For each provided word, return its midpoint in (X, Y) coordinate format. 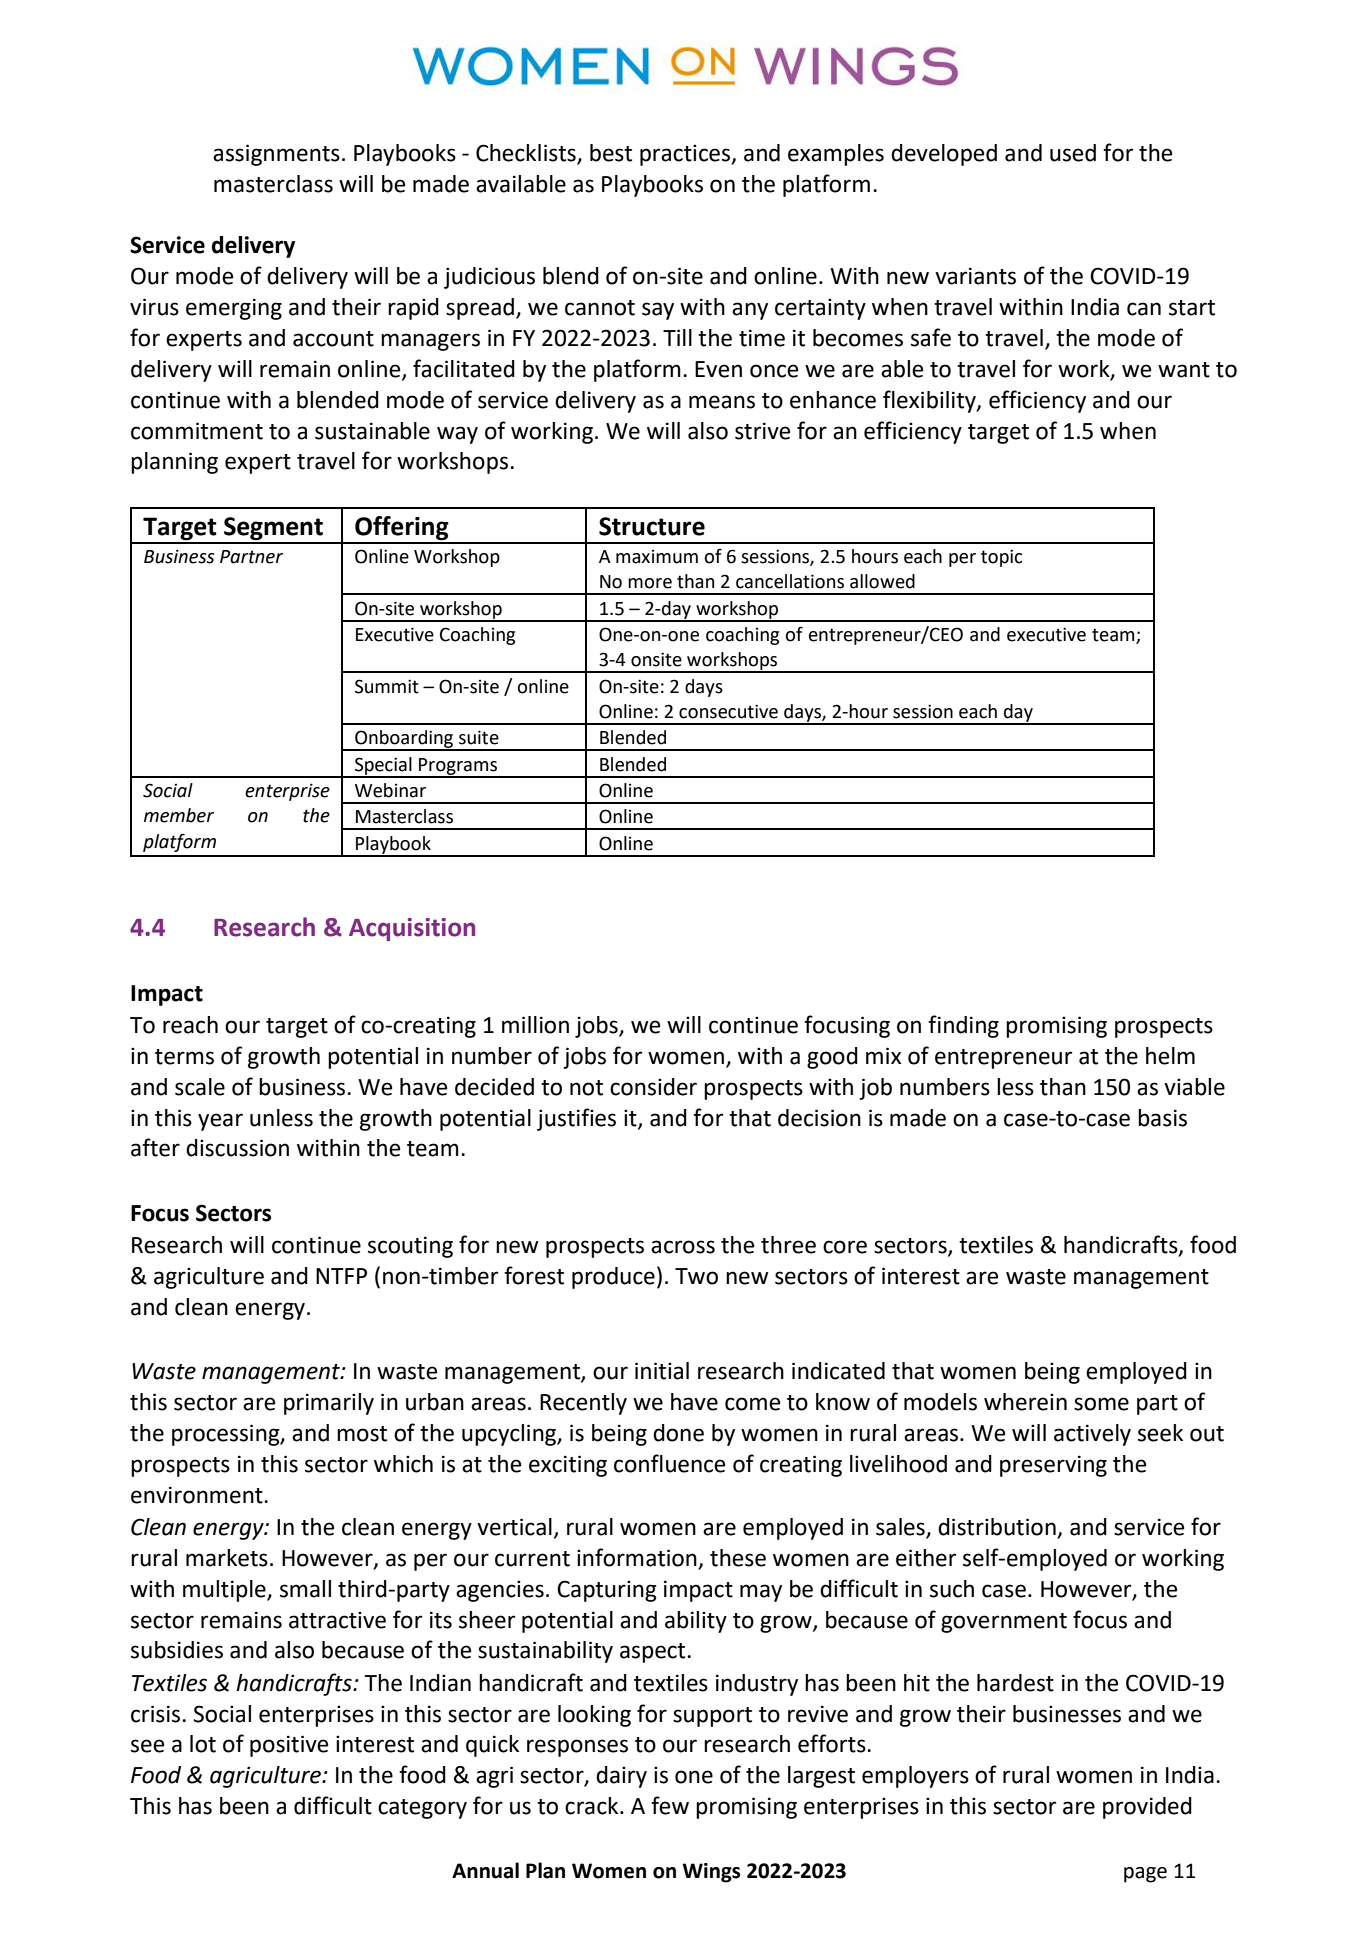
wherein (1025, 1402)
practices (686, 155)
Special (383, 767)
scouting (410, 1247)
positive (289, 1746)
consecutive (728, 711)
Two (696, 1276)
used (1073, 153)
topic (1001, 558)
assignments (276, 155)
